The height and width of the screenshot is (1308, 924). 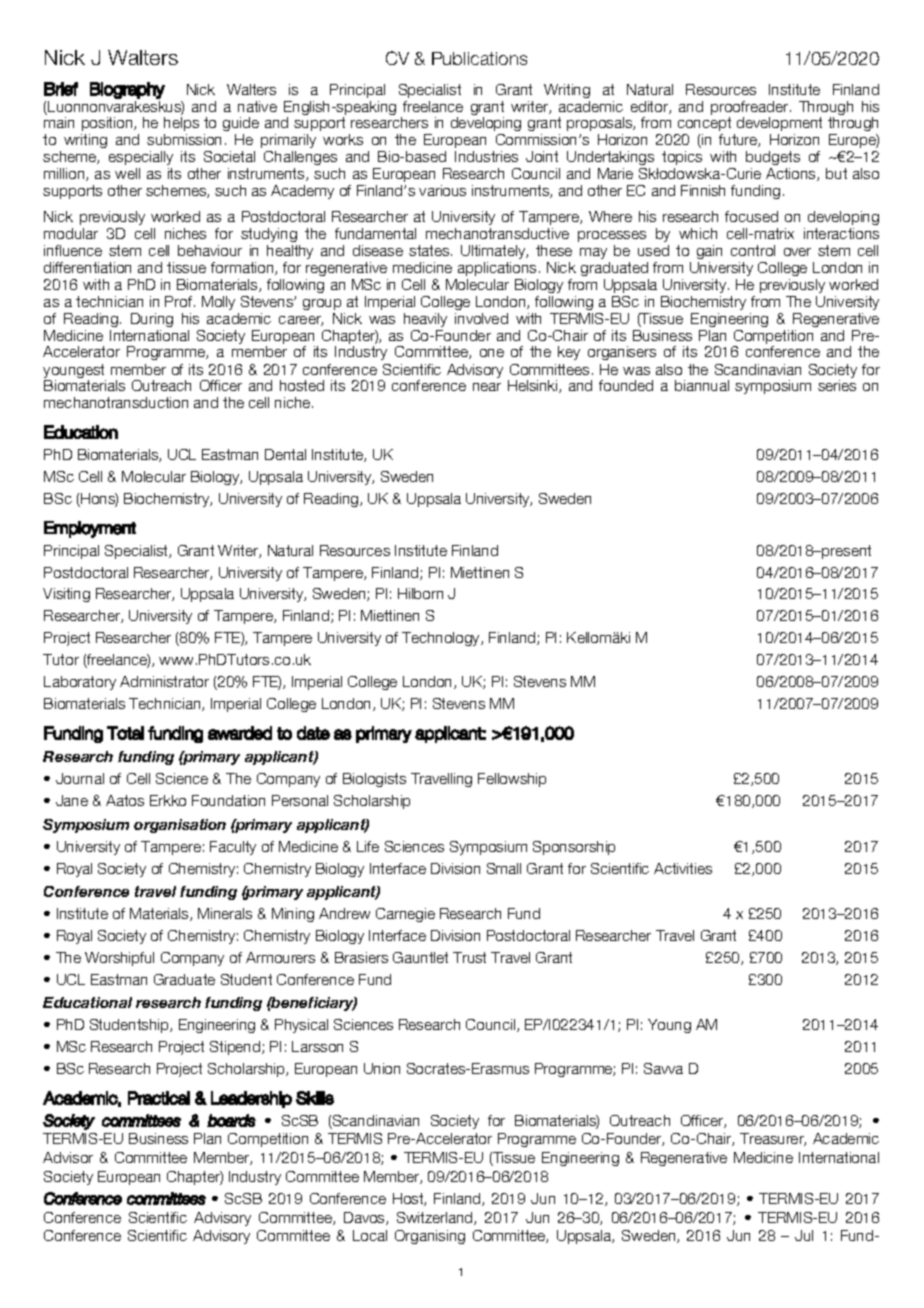 I want to click on Jul, so click(x=804, y=1235).
